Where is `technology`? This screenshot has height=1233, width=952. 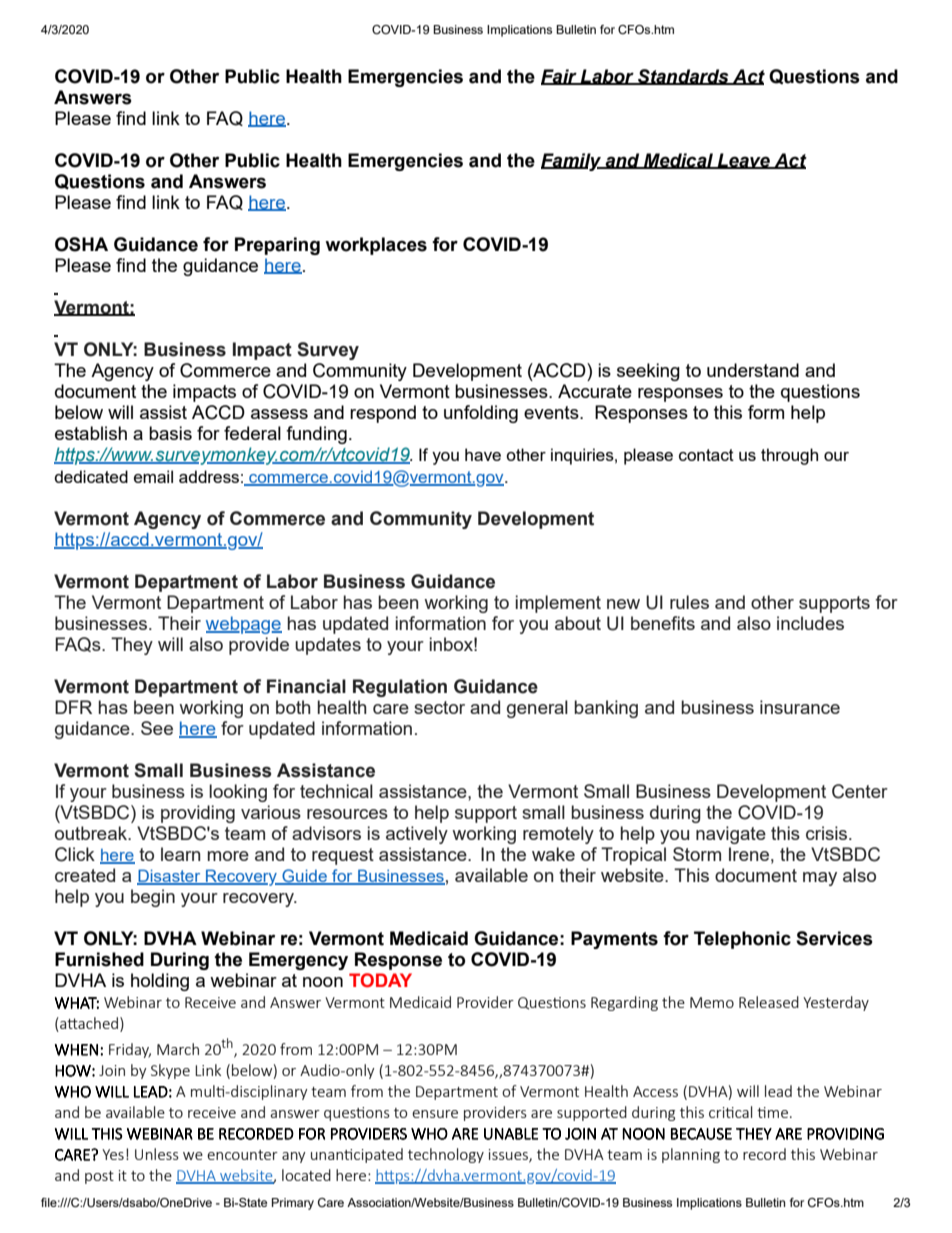 technology is located at coordinates (446, 1155).
